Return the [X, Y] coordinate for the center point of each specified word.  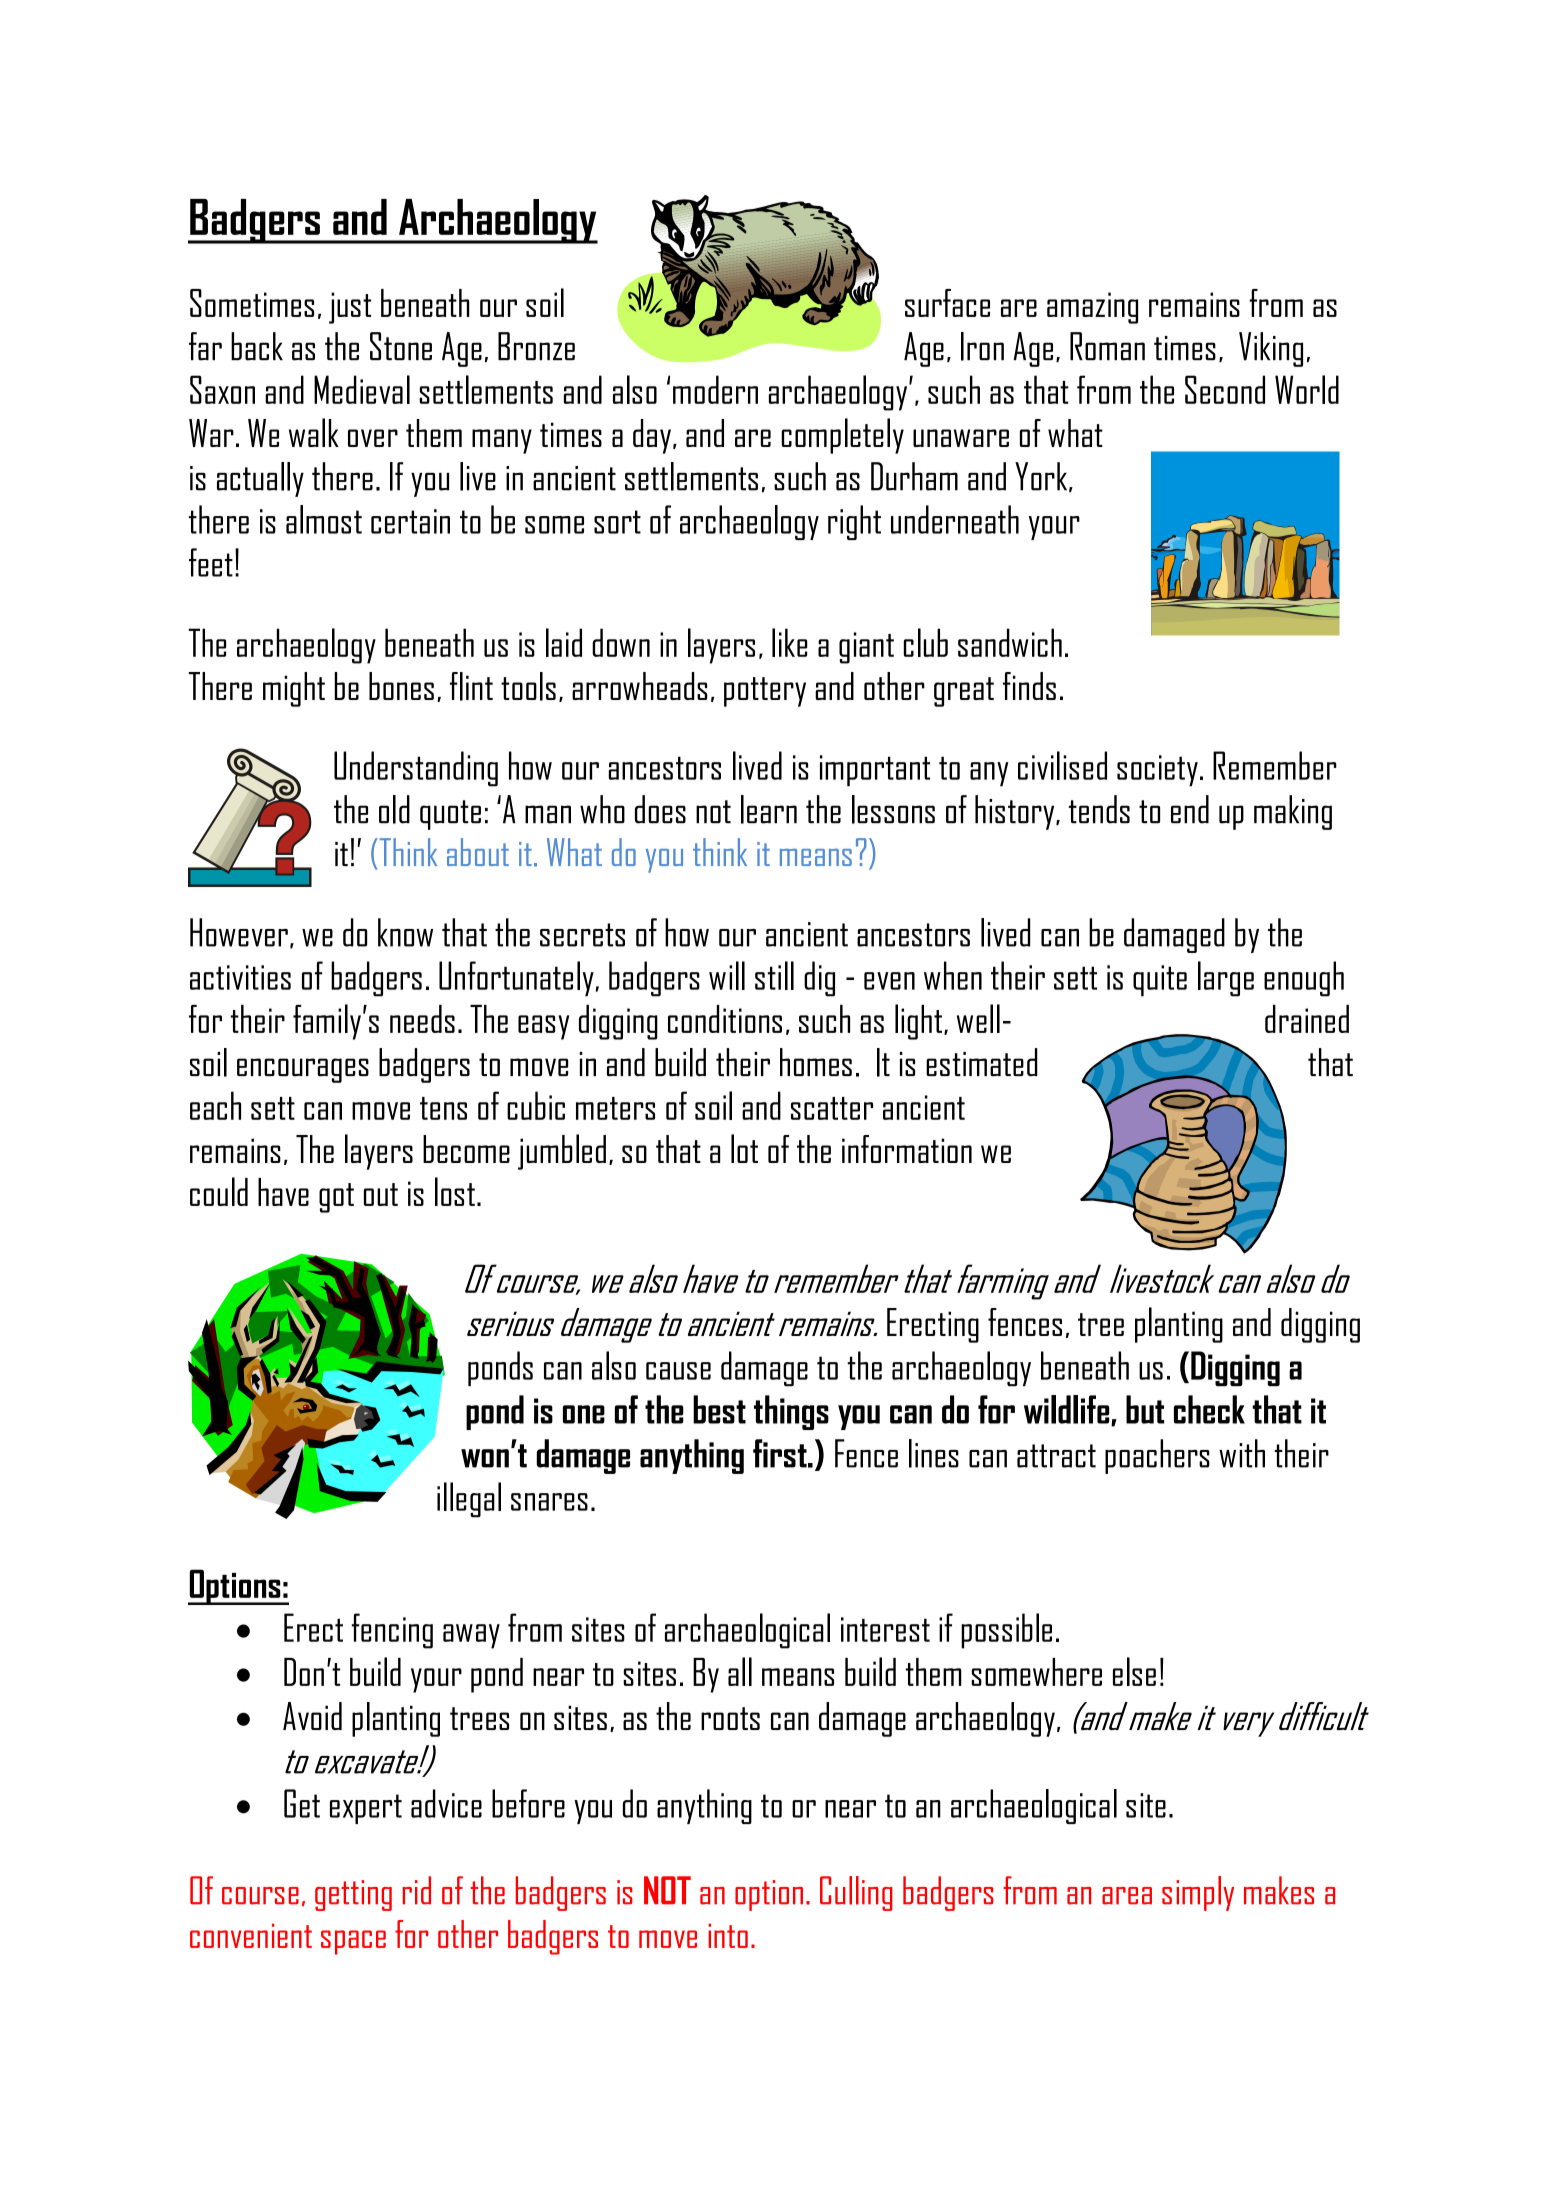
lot [744, 1148]
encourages [303, 1070]
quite [1160, 981]
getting [353, 1895]
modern [715, 389]
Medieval [362, 389]
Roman [1107, 346]
